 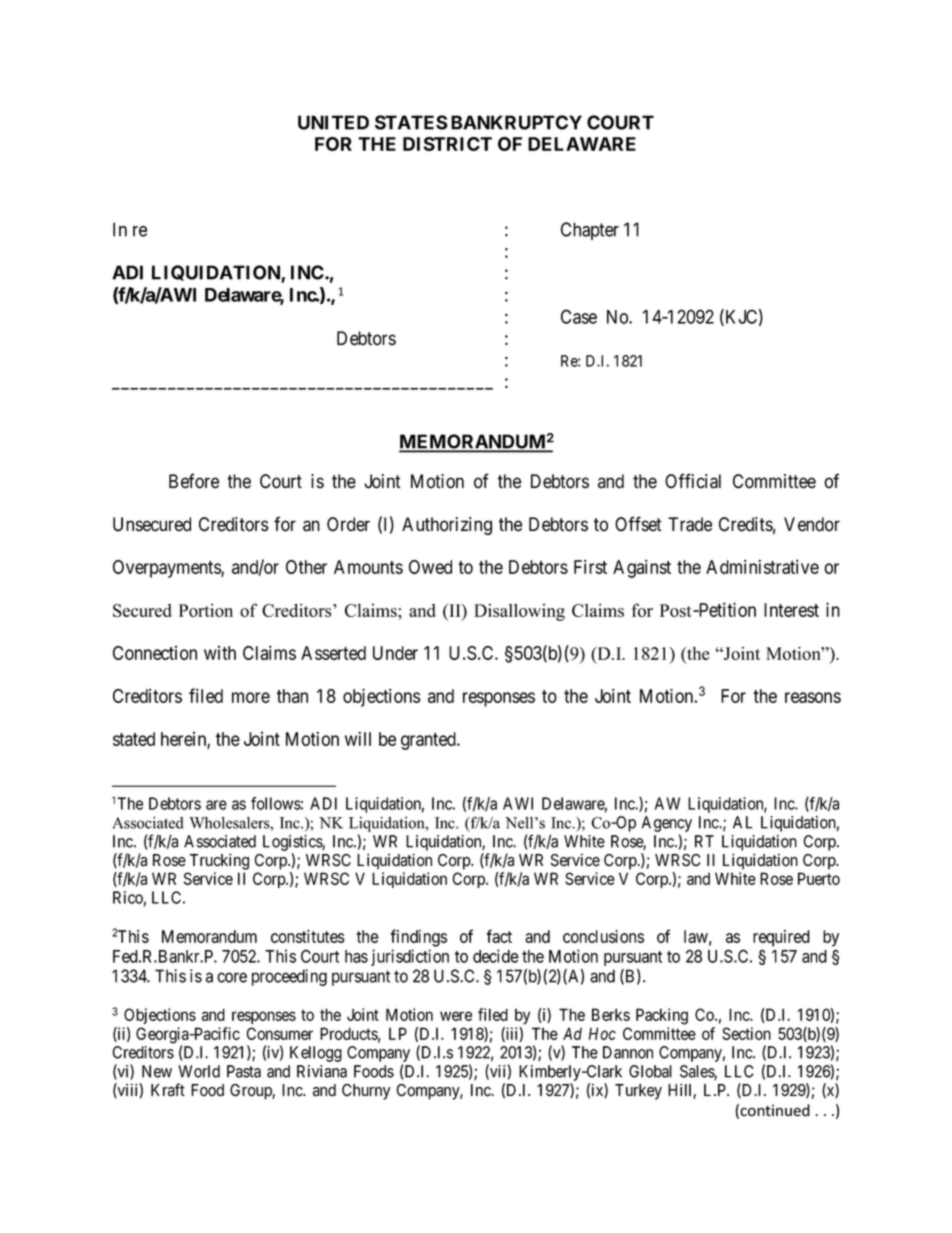 I want to click on Before, so click(x=194, y=481).
